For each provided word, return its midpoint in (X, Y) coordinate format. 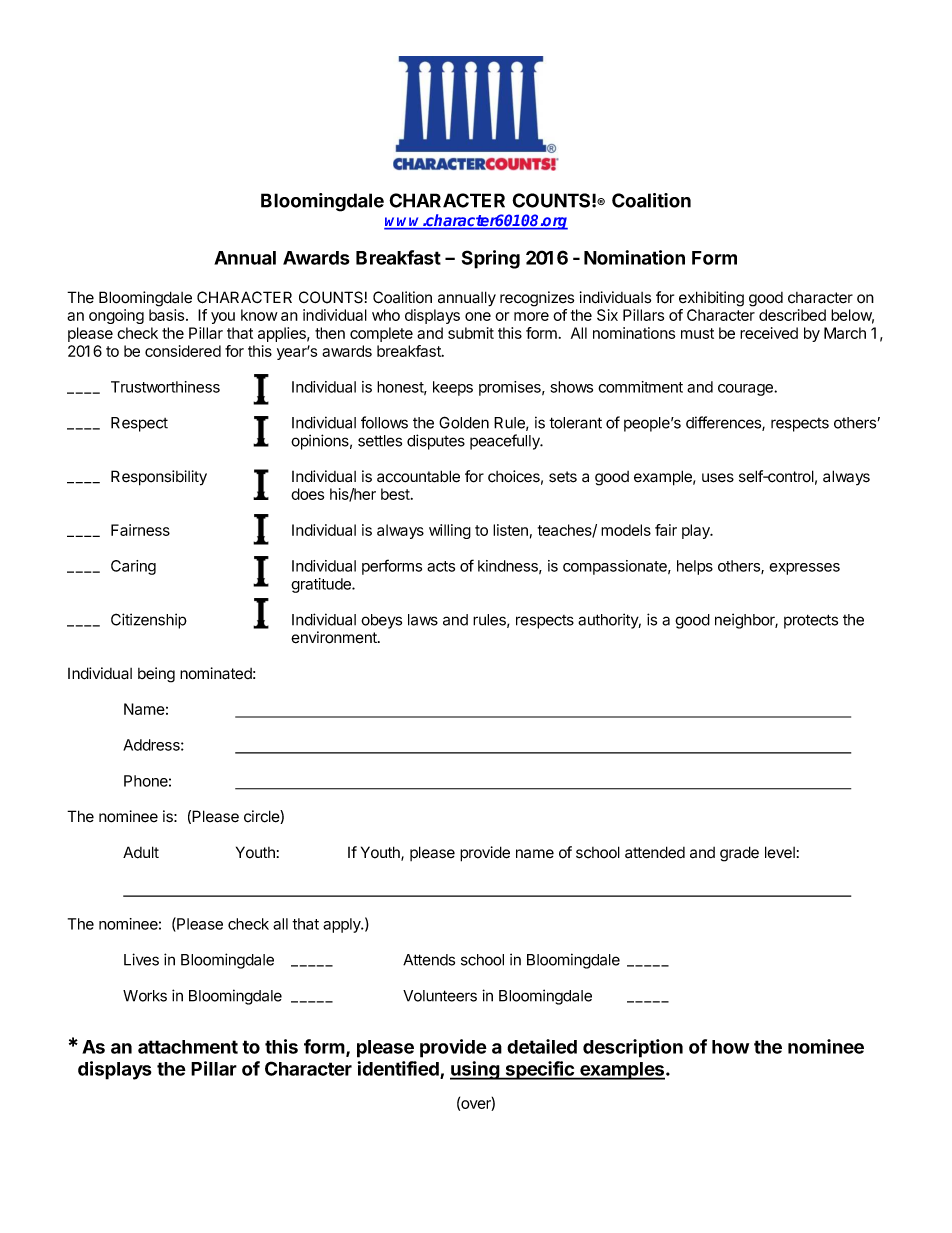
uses (718, 478)
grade (739, 854)
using (475, 1070)
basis (168, 315)
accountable (418, 476)
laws (423, 620)
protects (811, 621)
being (156, 675)
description (633, 1048)
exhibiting (711, 299)
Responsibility (159, 478)
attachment (188, 1047)
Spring (491, 259)
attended (655, 852)
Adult (141, 852)
